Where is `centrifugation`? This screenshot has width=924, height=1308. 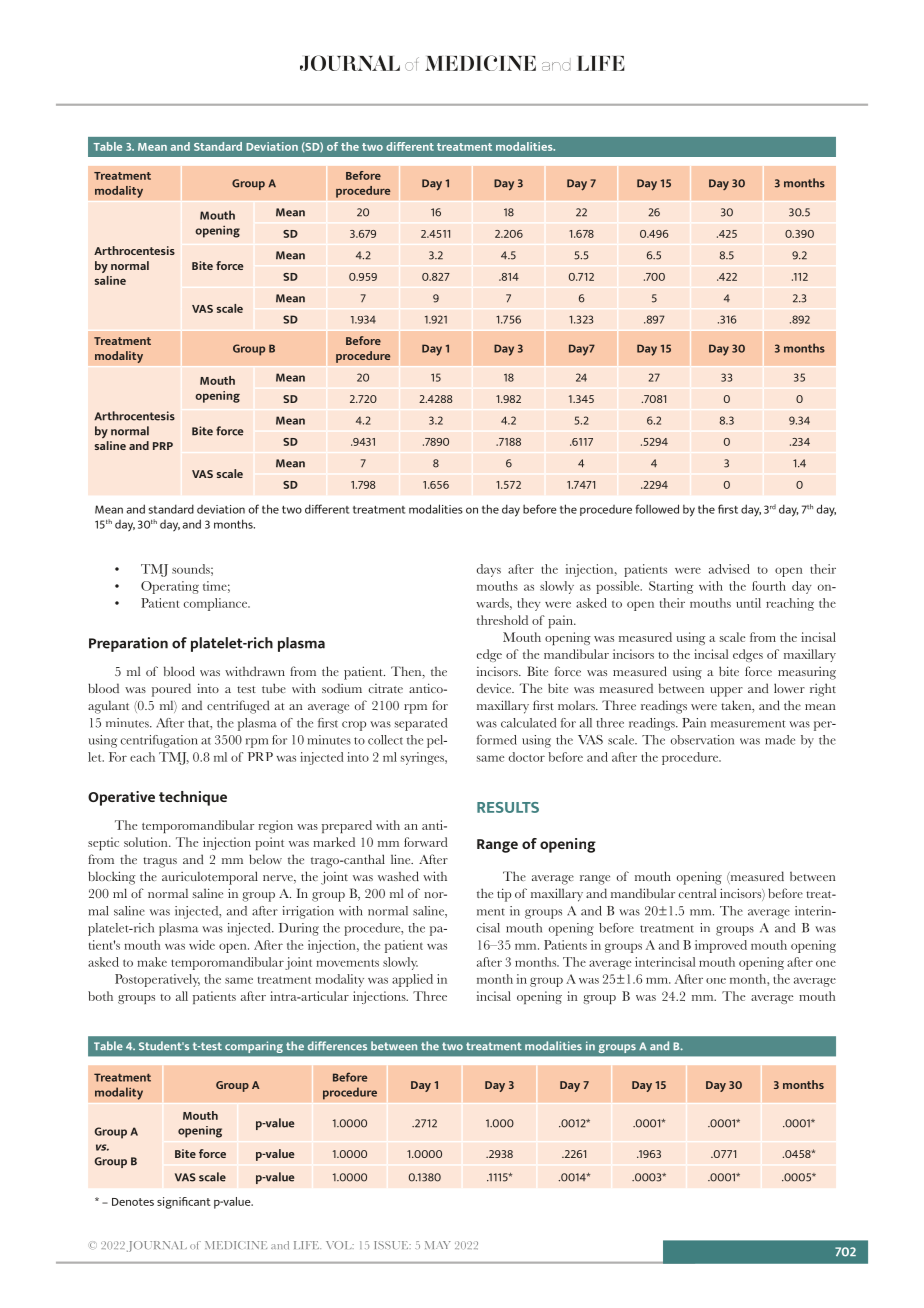
centrifugation is located at coordinates (159, 741).
